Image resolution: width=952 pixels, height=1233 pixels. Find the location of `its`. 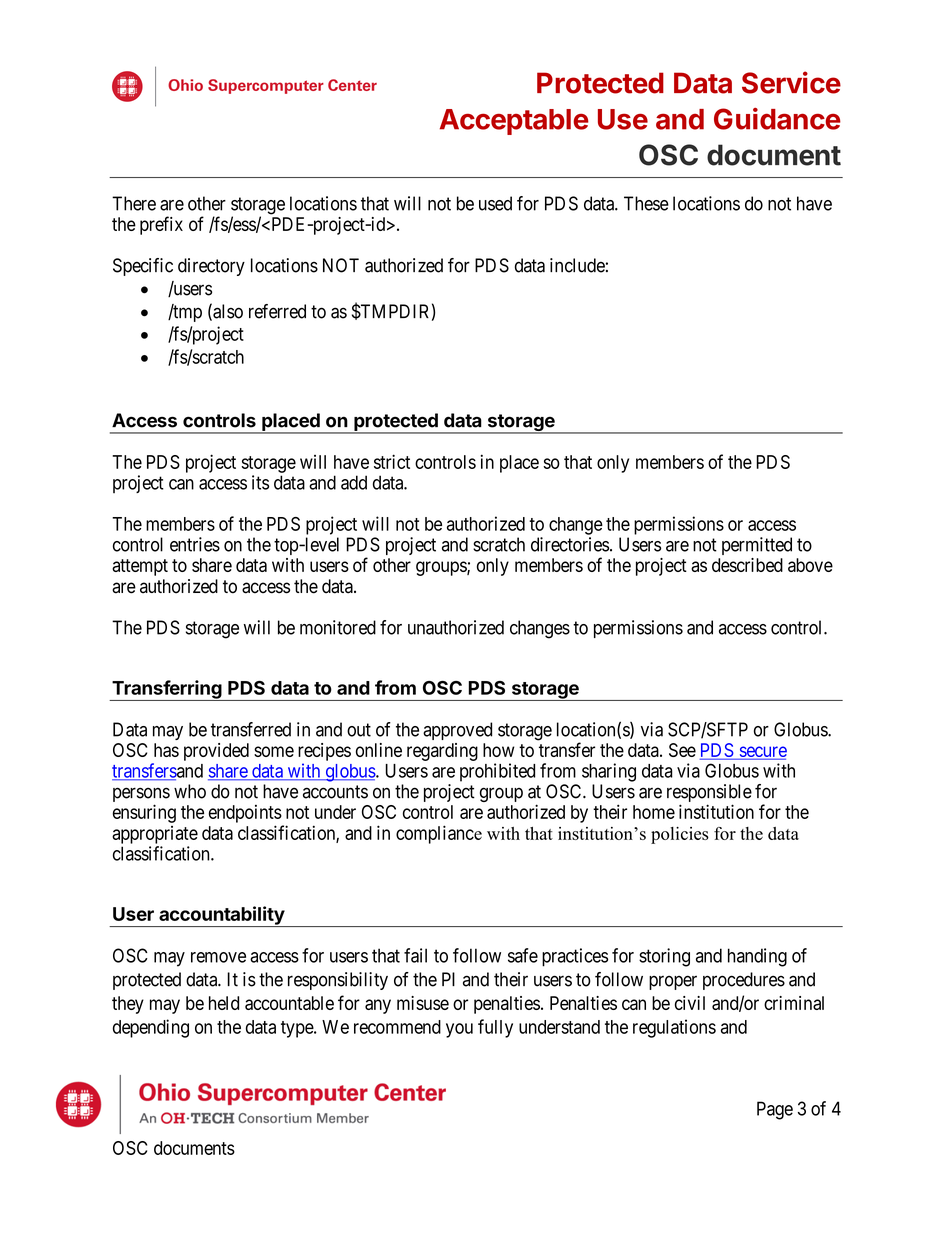

its is located at coordinates (260, 482).
